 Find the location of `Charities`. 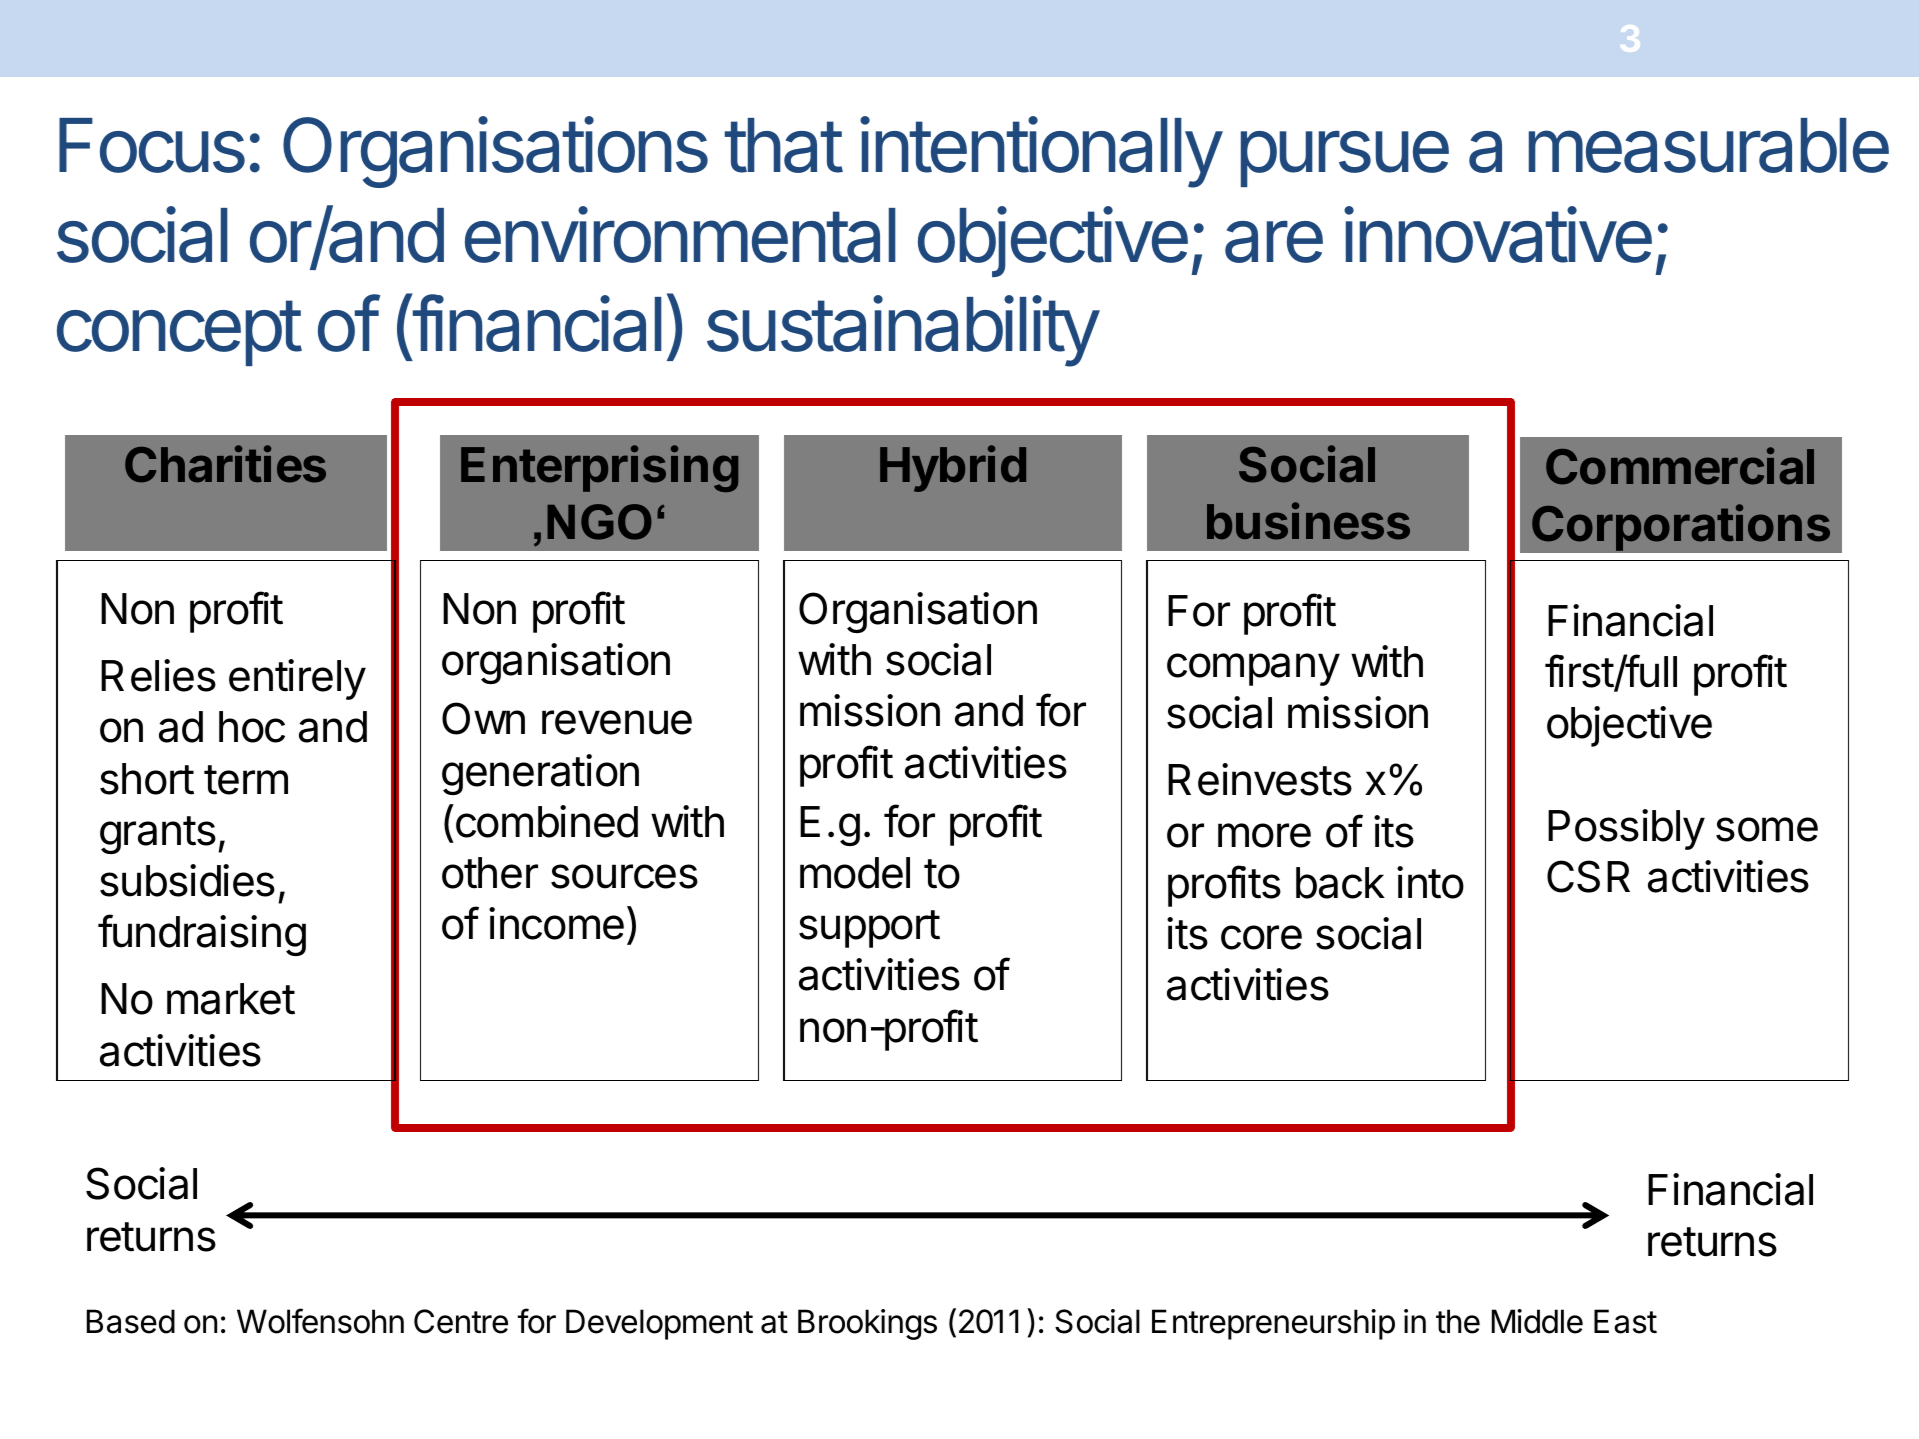

Charities is located at coordinates (225, 464).
